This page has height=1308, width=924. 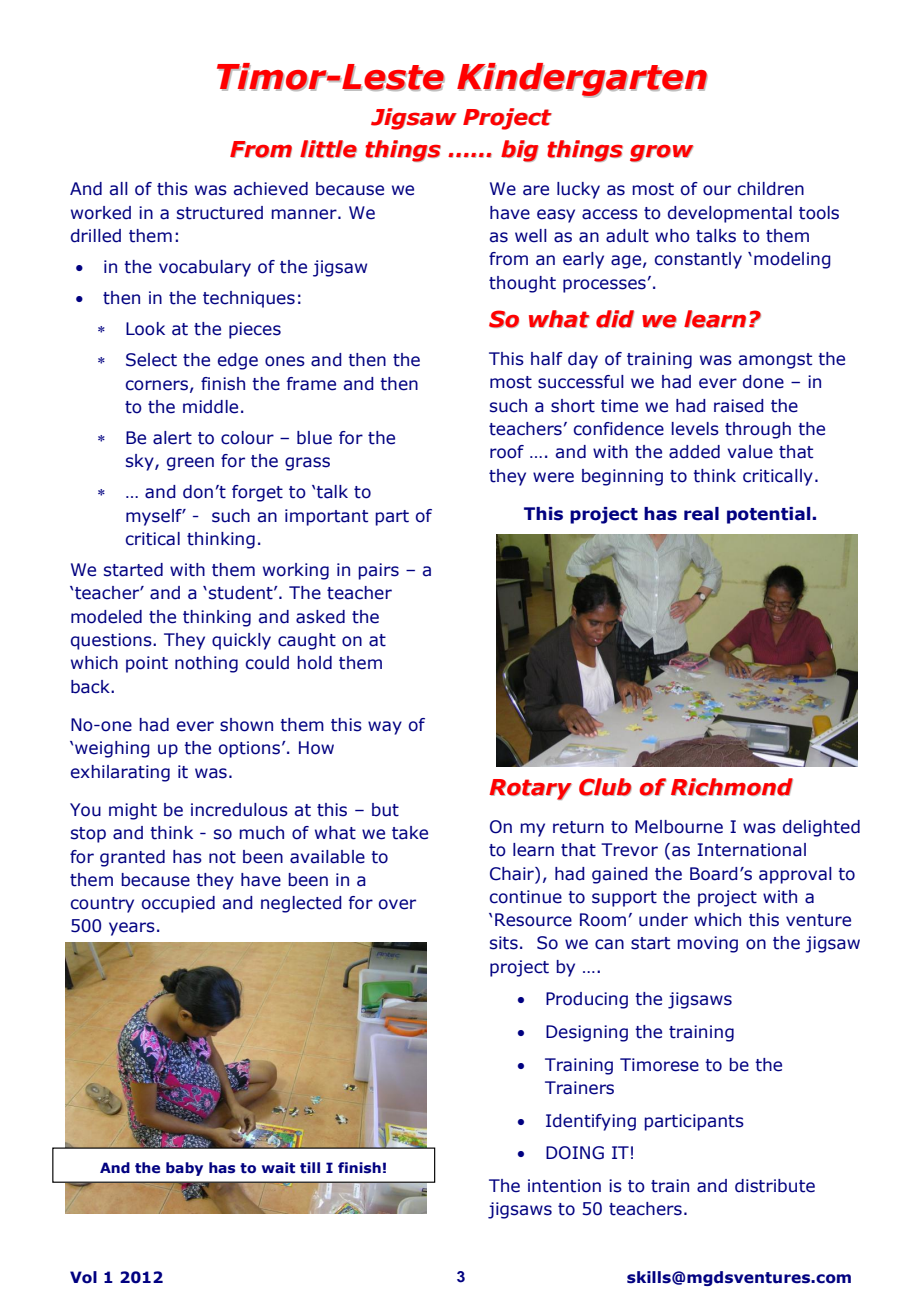 What do you see at coordinates (178, 904) in the page?
I see `occupied` at bounding box center [178, 904].
